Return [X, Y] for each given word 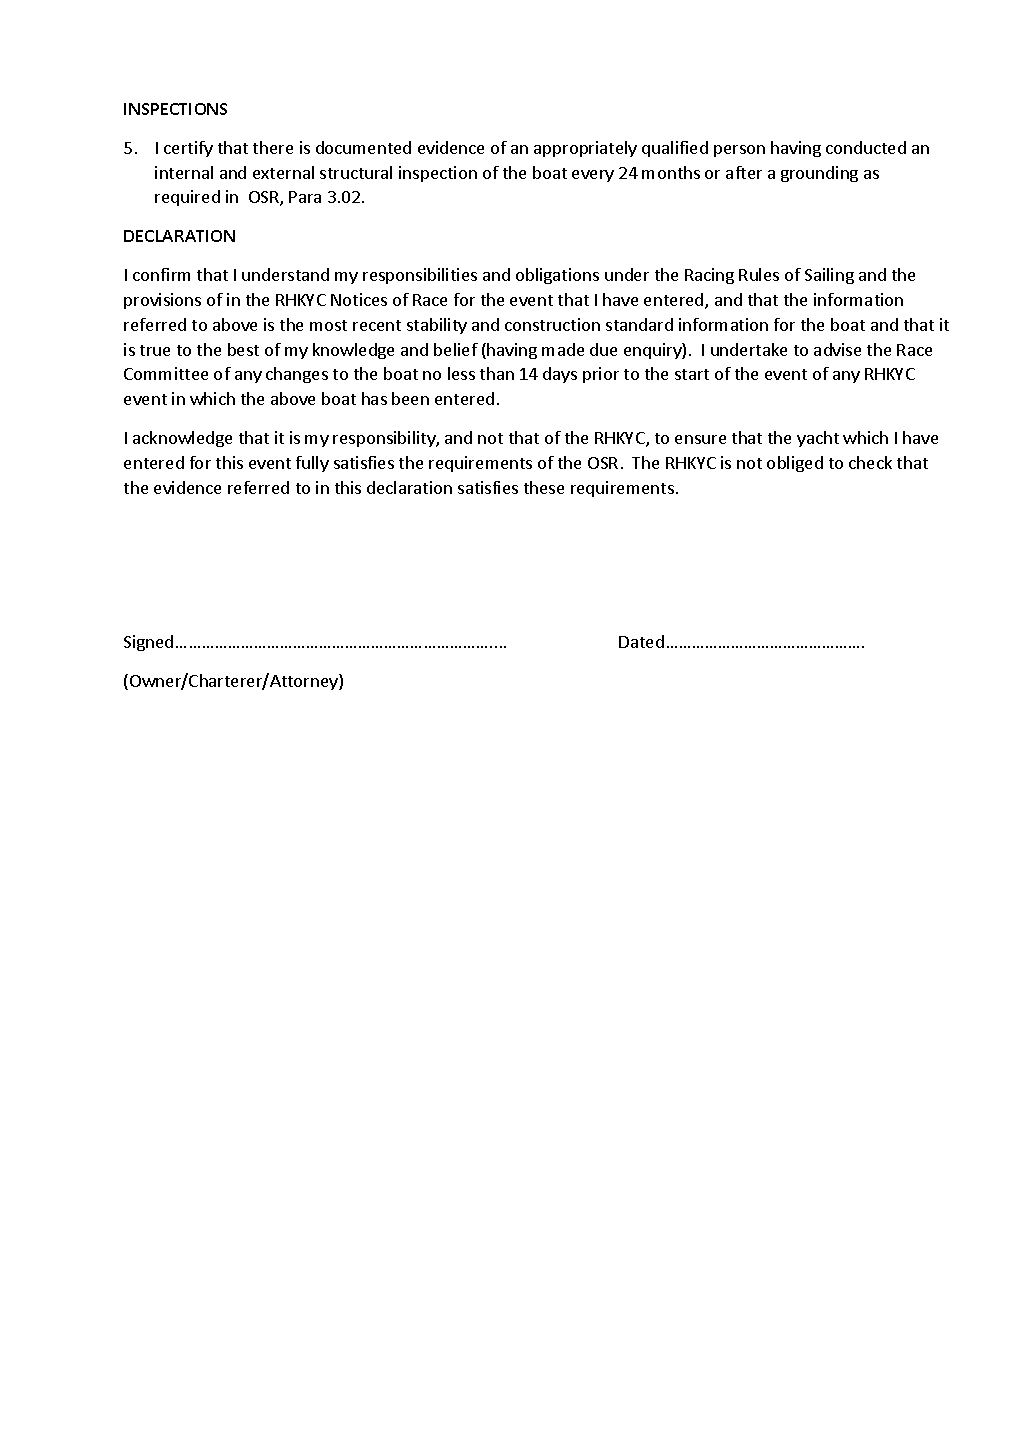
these [544, 487]
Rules [759, 274]
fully [312, 464]
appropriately [585, 149]
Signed [148, 643]
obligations [557, 276]
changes [297, 375]
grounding [819, 174]
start [692, 374]
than [497, 373]
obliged [795, 464]
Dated [641, 641]
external [283, 172]
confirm [161, 274]
